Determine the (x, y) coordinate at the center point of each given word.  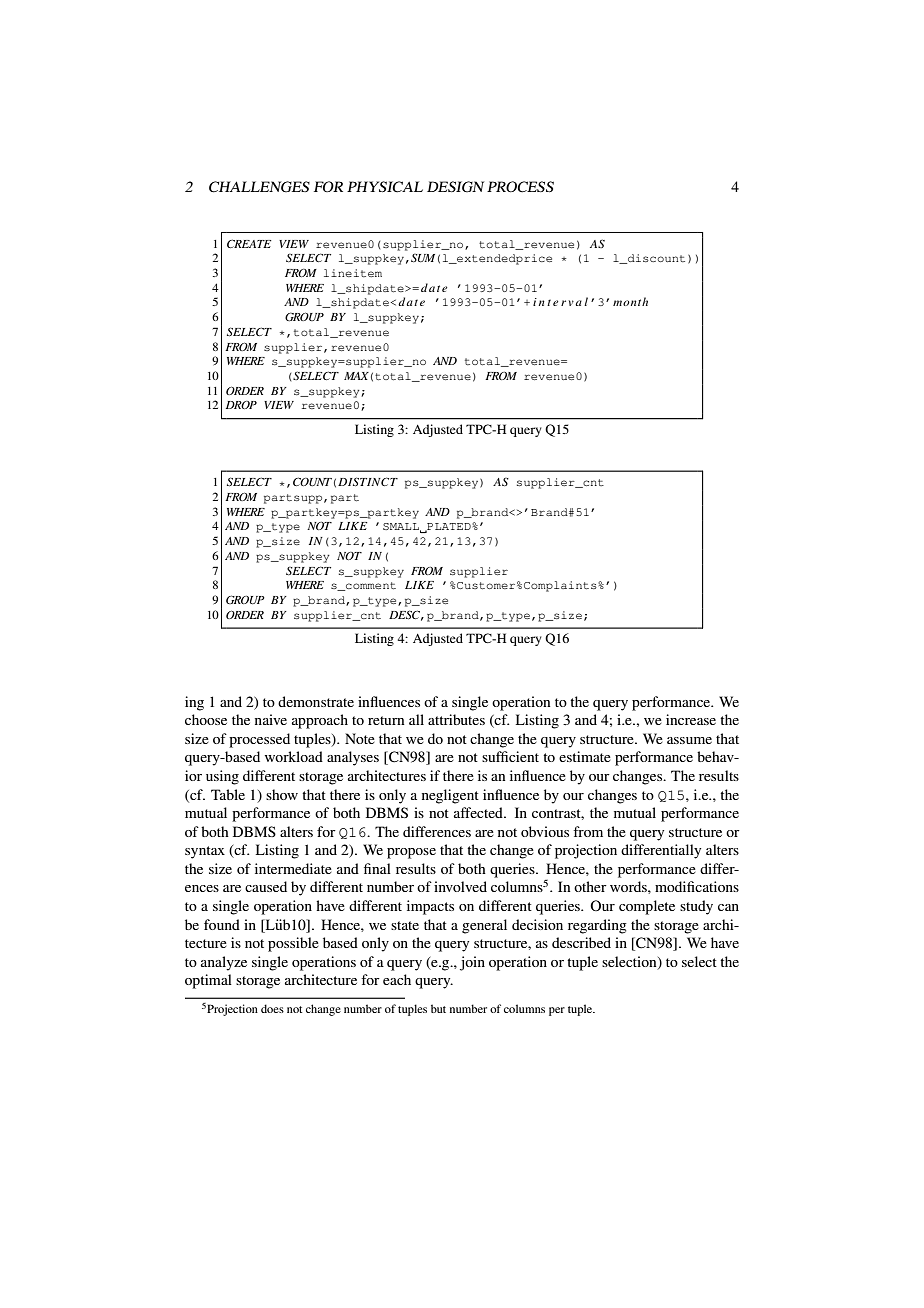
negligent (450, 796)
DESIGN (455, 187)
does (272, 1008)
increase (691, 719)
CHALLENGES (259, 187)
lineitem (353, 273)
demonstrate (316, 701)
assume (689, 740)
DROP (241, 405)
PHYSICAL (385, 187)
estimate (585, 756)
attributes (456, 719)
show (282, 794)
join (472, 963)
